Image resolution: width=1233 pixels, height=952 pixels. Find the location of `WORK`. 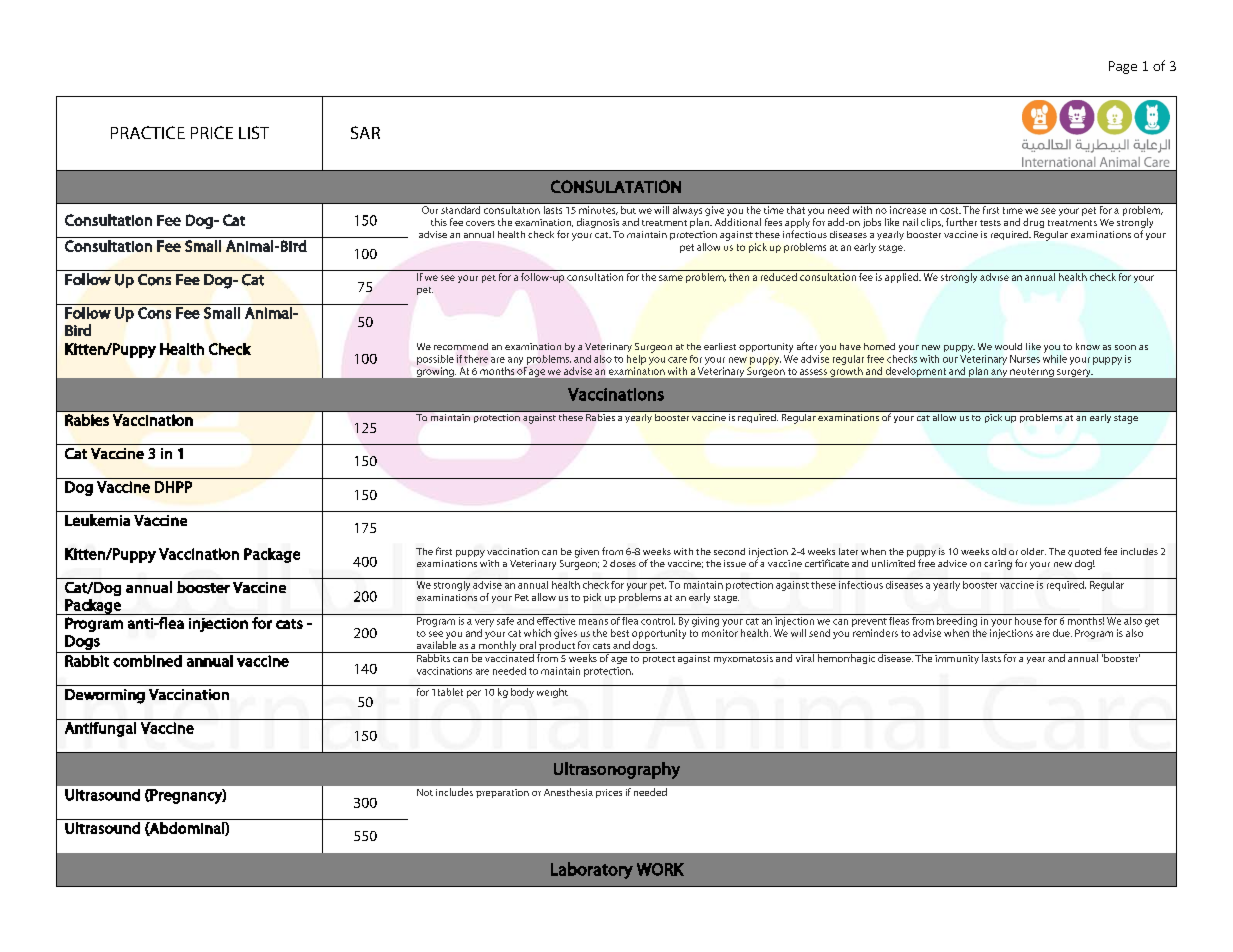

WORK is located at coordinates (660, 869).
